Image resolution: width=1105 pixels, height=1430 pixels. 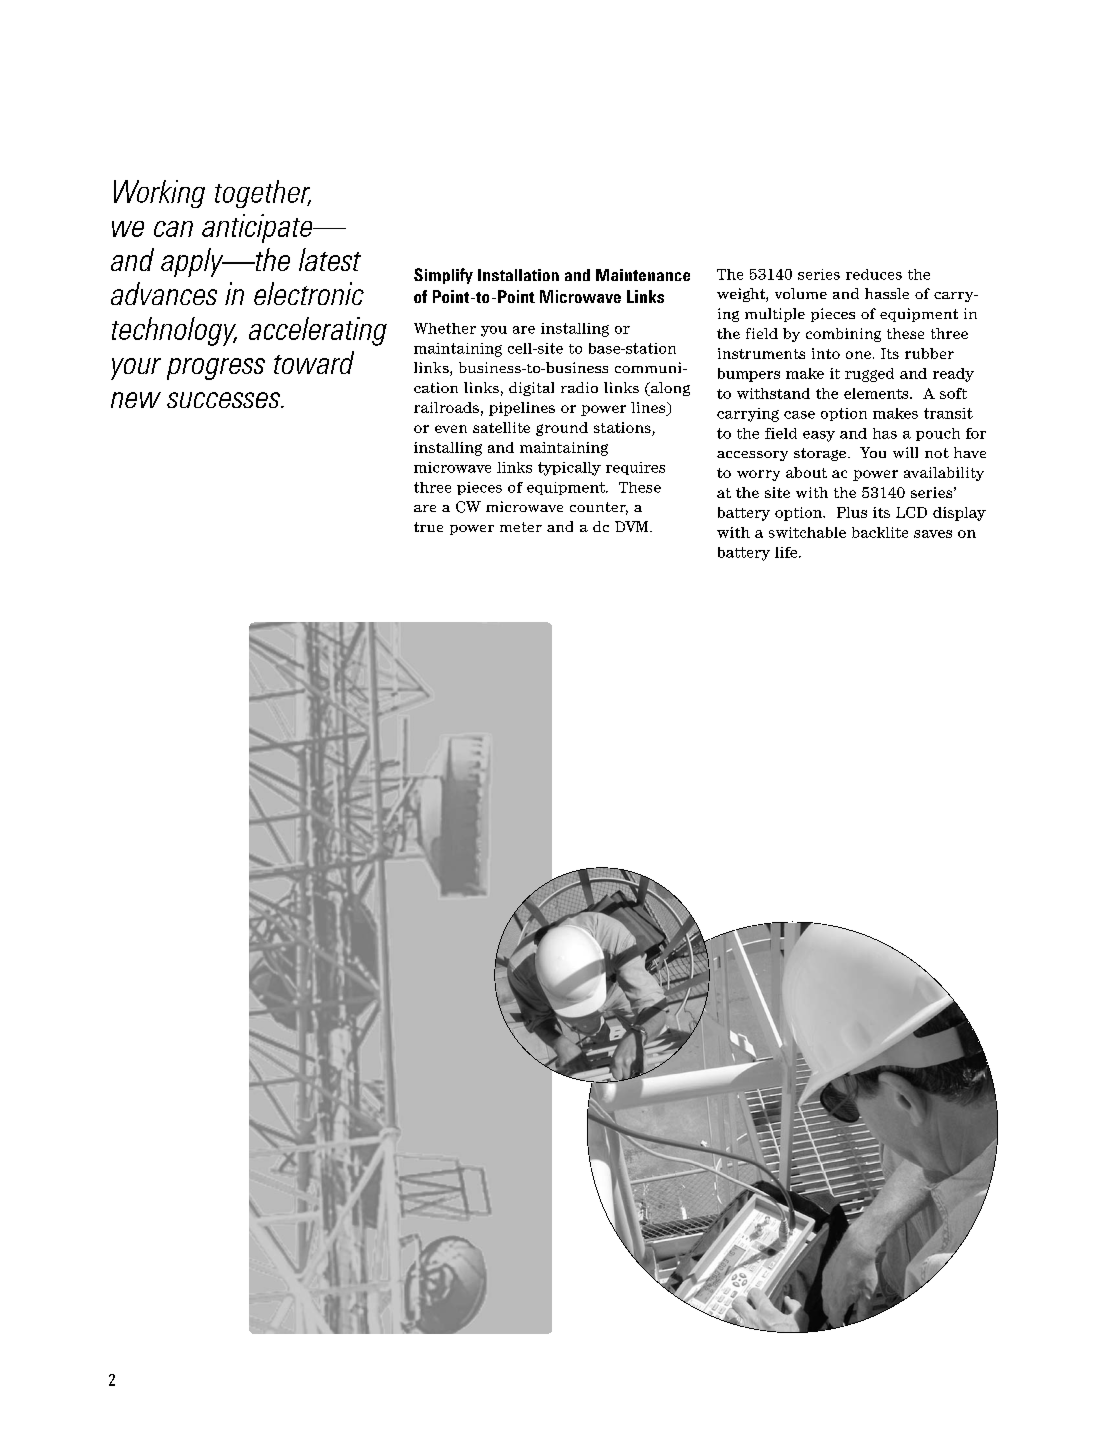 What do you see at coordinates (579, 387) in the screenshot?
I see `radio` at bounding box center [579, 387].
